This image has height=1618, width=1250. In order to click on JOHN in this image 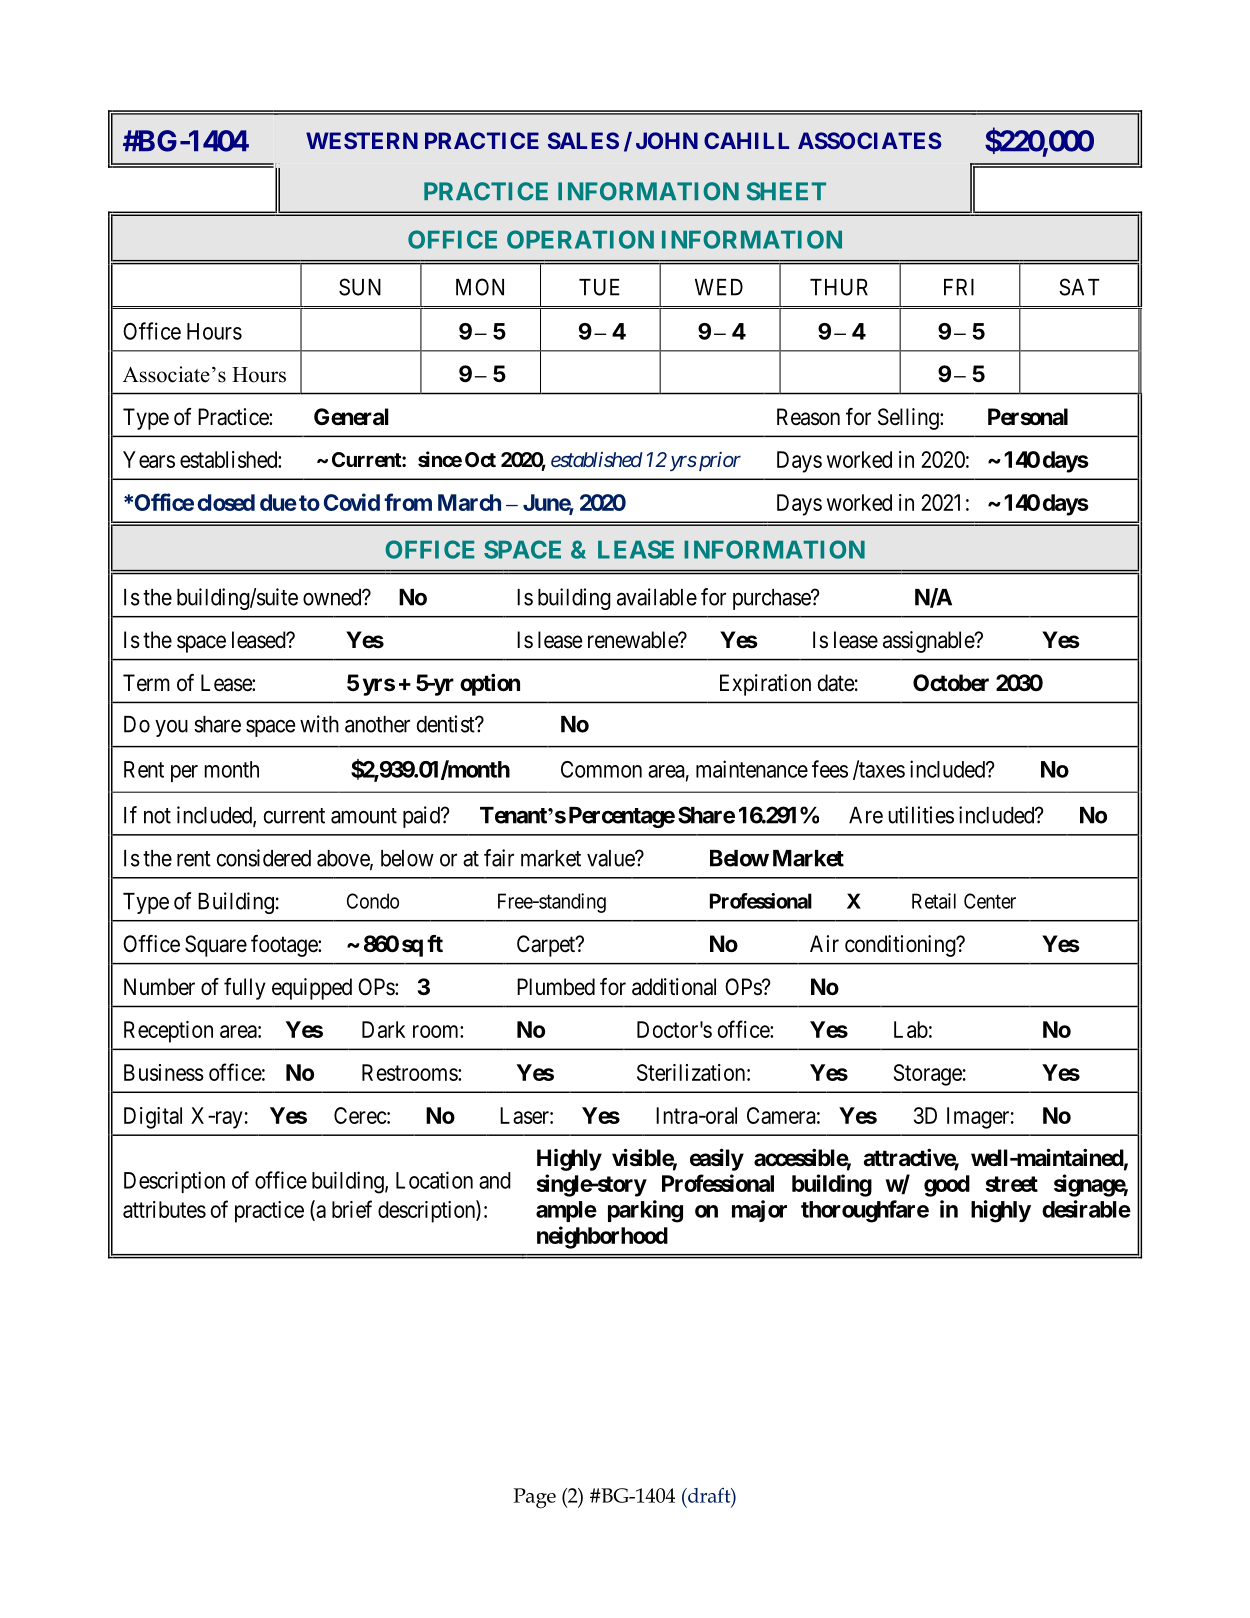, I will do `click(667, 140)`.
